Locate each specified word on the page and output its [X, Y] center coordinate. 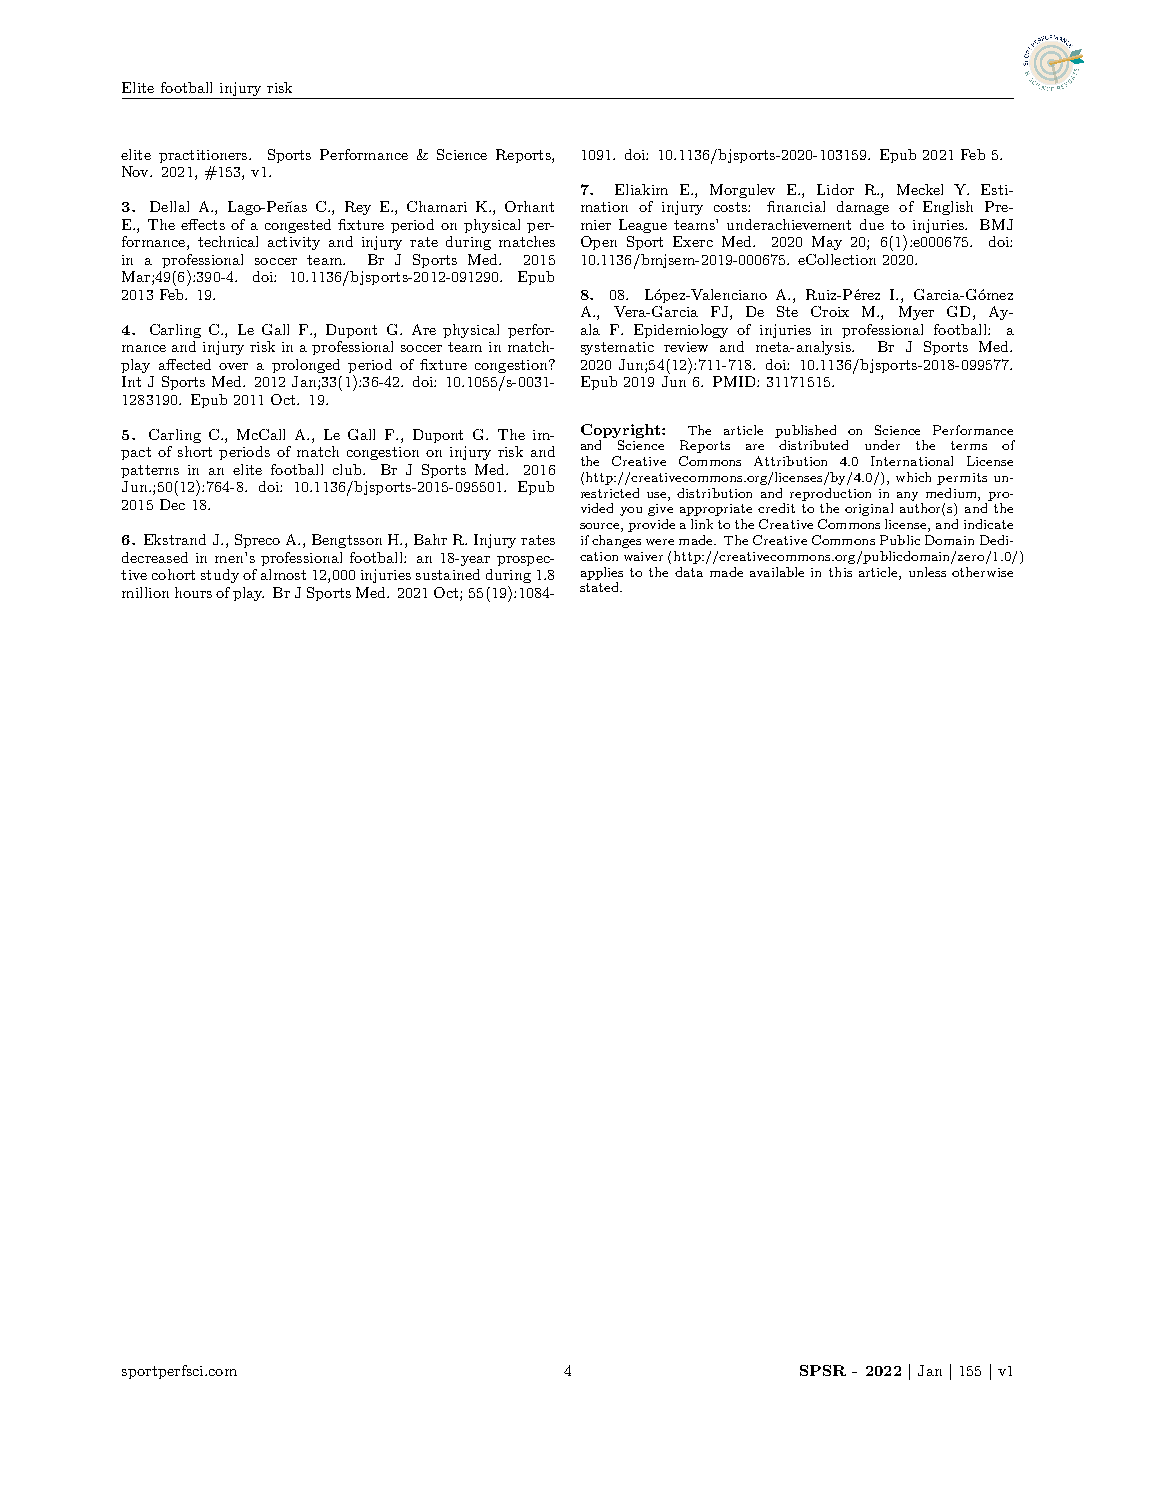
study [220, 576]
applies [602, 573]
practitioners [204, 156]
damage [863, 208]
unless [927, 572]
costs [731, 207]
